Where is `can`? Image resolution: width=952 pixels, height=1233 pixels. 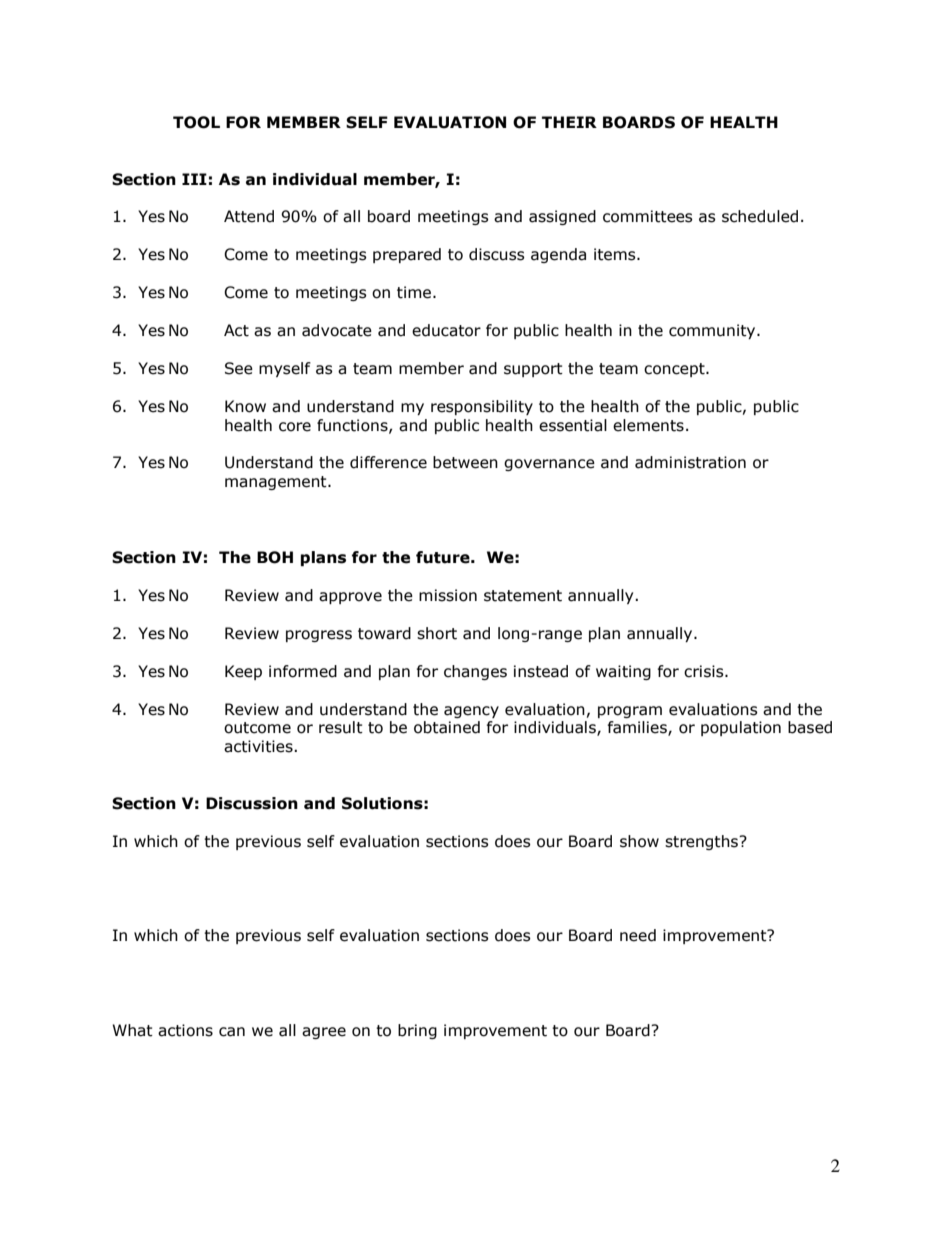 can is located at coordinates (232, 1032).
